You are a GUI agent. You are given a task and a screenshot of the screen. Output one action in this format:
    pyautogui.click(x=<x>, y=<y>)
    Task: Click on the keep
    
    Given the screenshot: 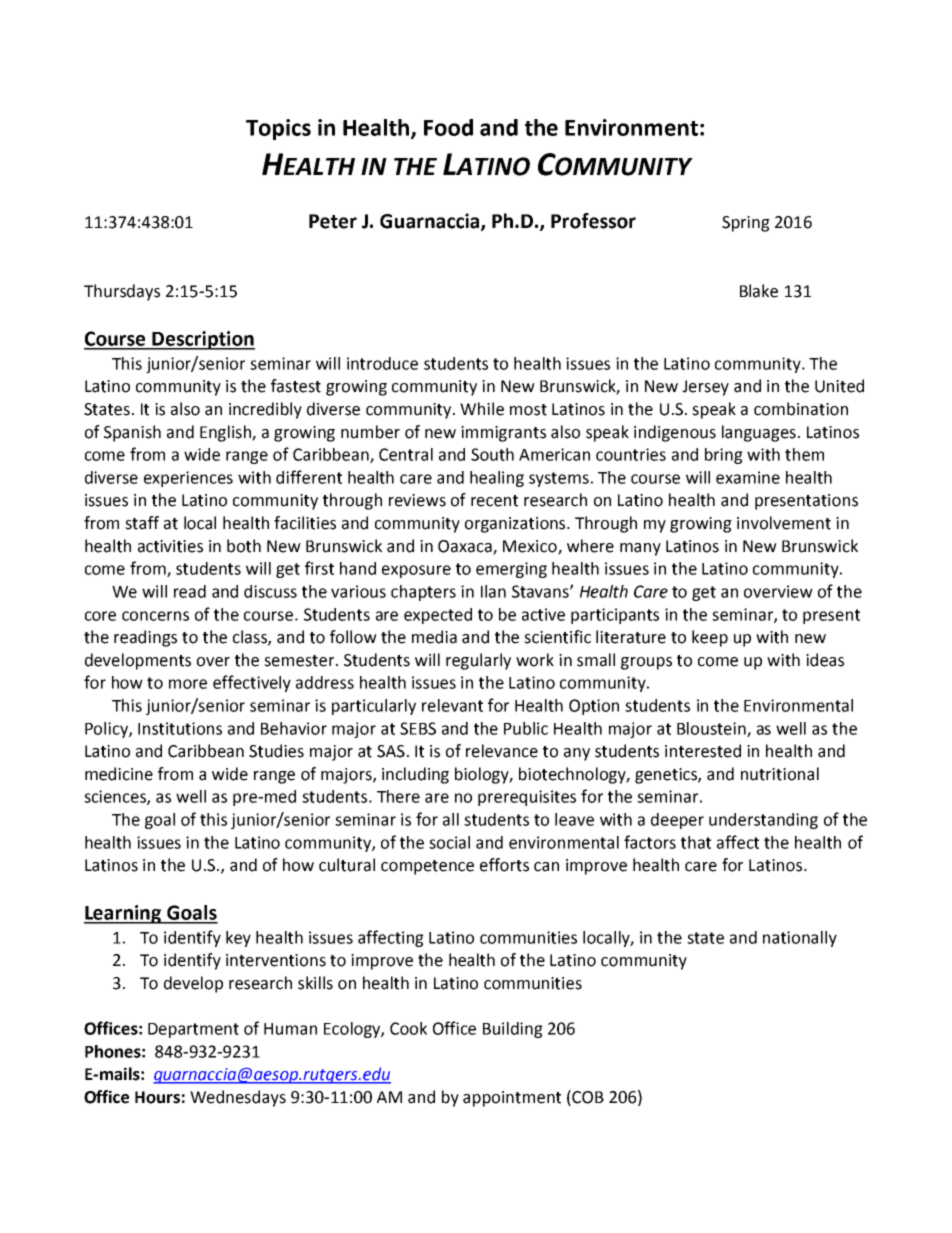 What is the action you would take?
    pyautogui.click(x=710, y=638)
